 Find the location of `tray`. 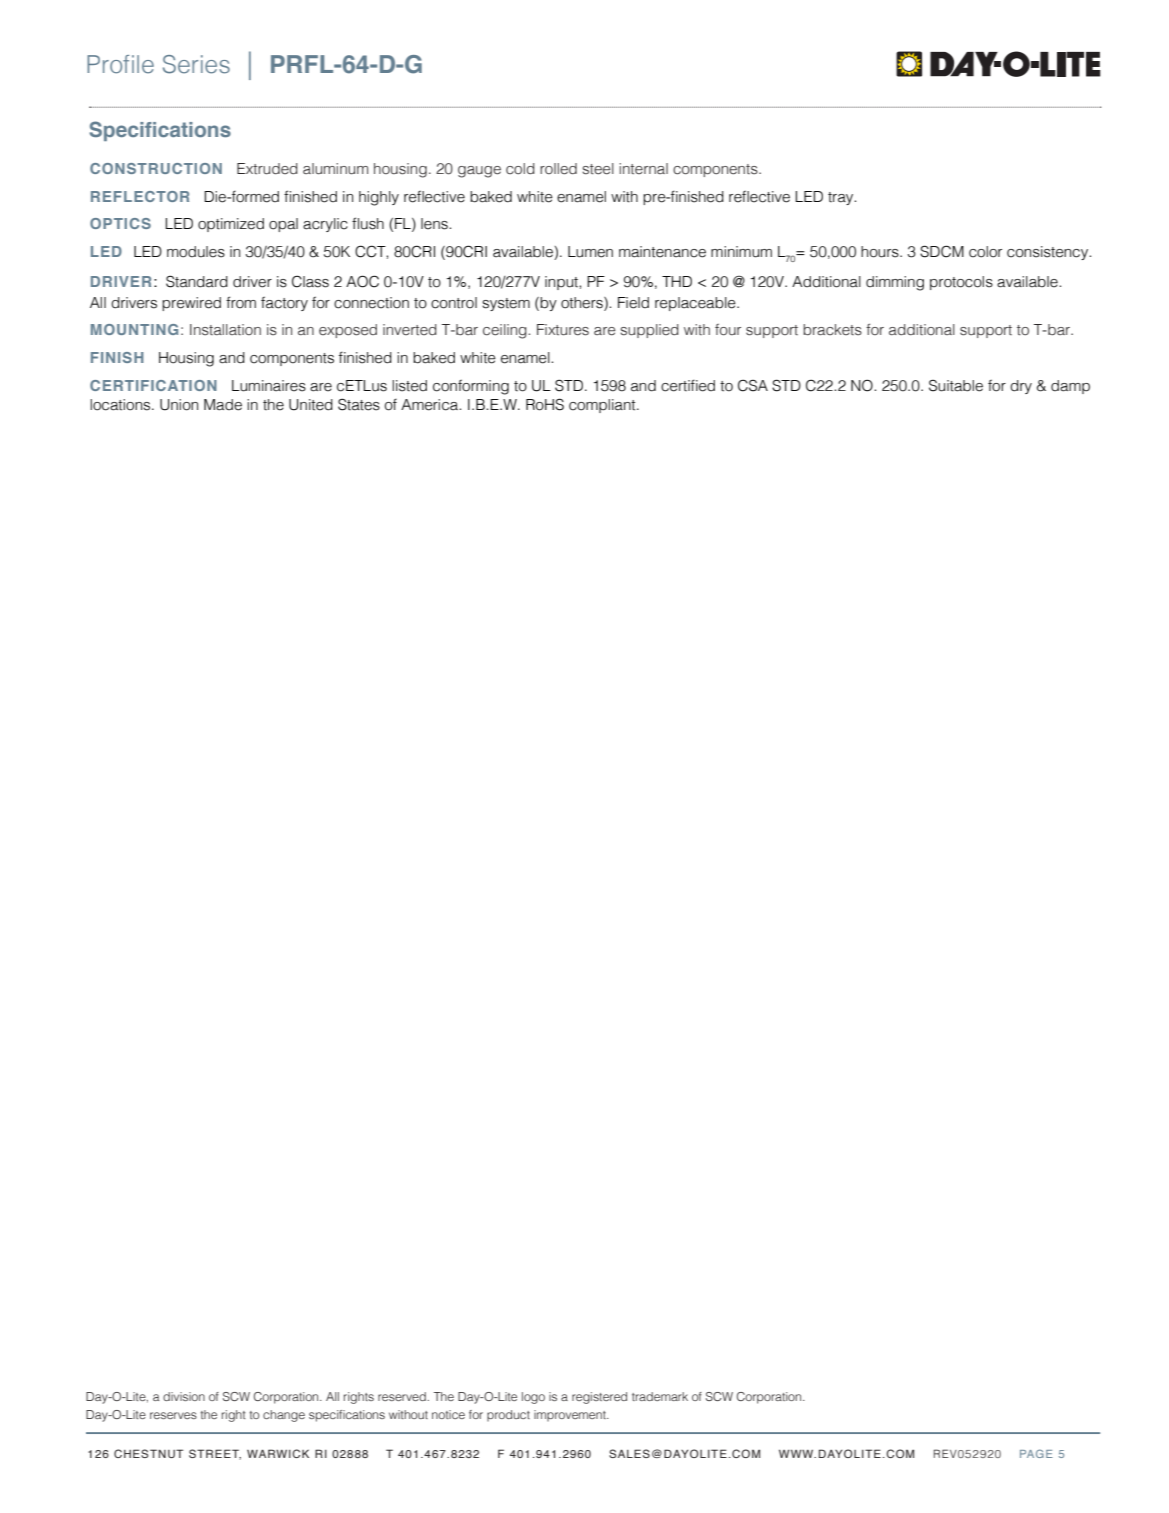

tray is located at coordinates (842, 198).
